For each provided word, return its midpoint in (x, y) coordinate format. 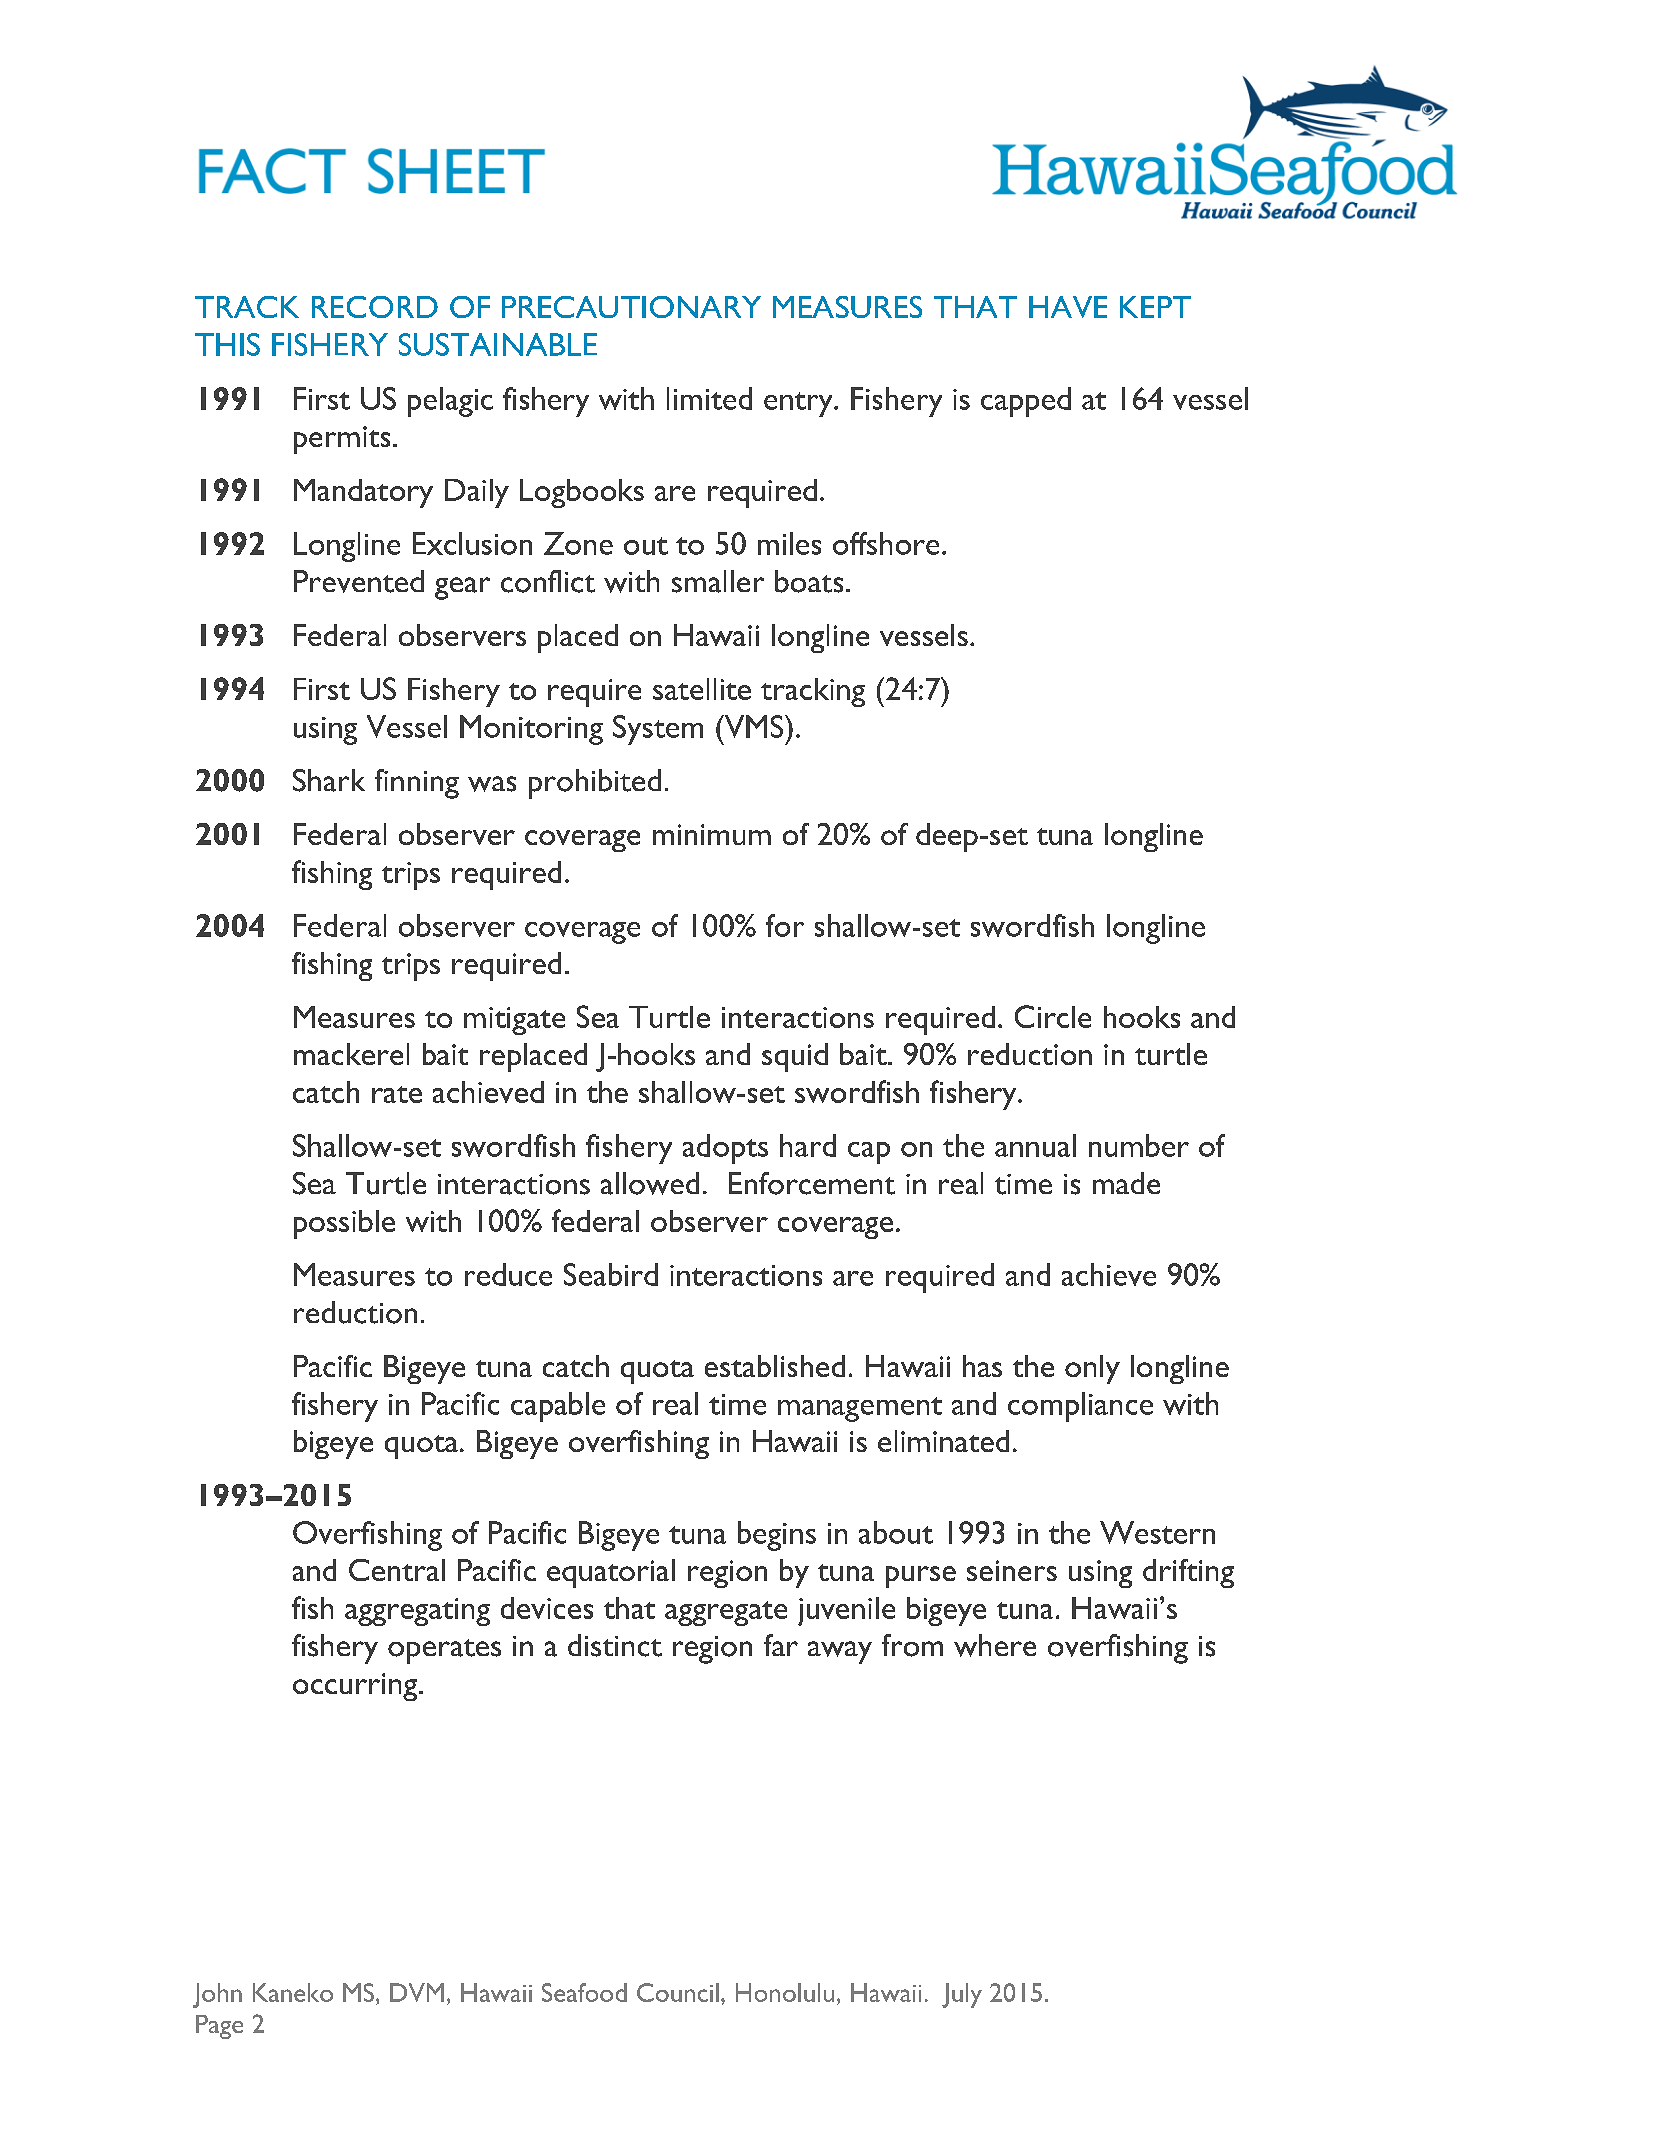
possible (344, 1224)
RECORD (375, 307)
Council (678, 1992)
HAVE (1068, 307)
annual (1035, 1145)
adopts (725, 1149)
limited (709, 398)
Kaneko (293, 1992)
